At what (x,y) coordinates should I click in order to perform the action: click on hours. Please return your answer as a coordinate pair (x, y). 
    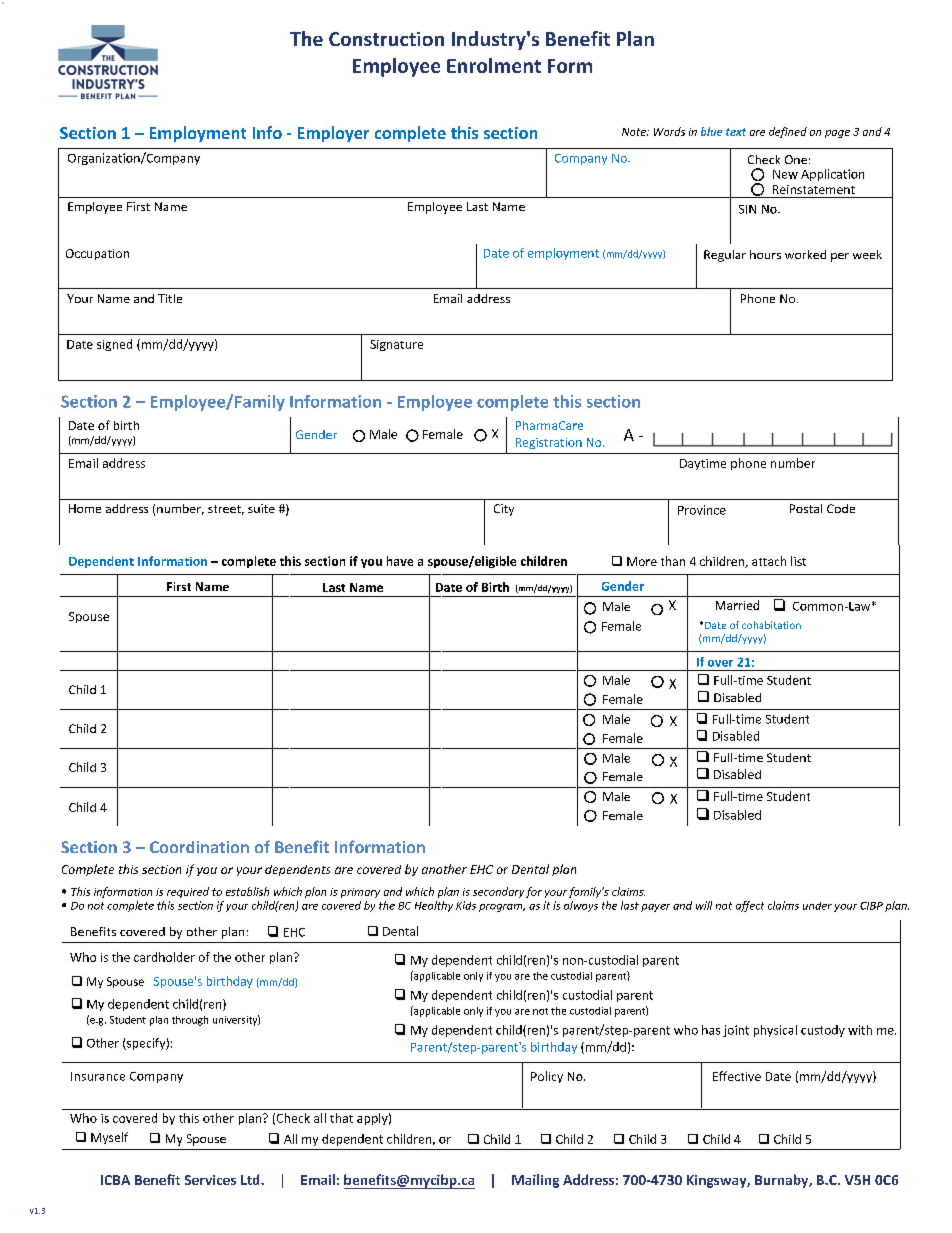
    Looking at the image, I should click on (765, 254).
